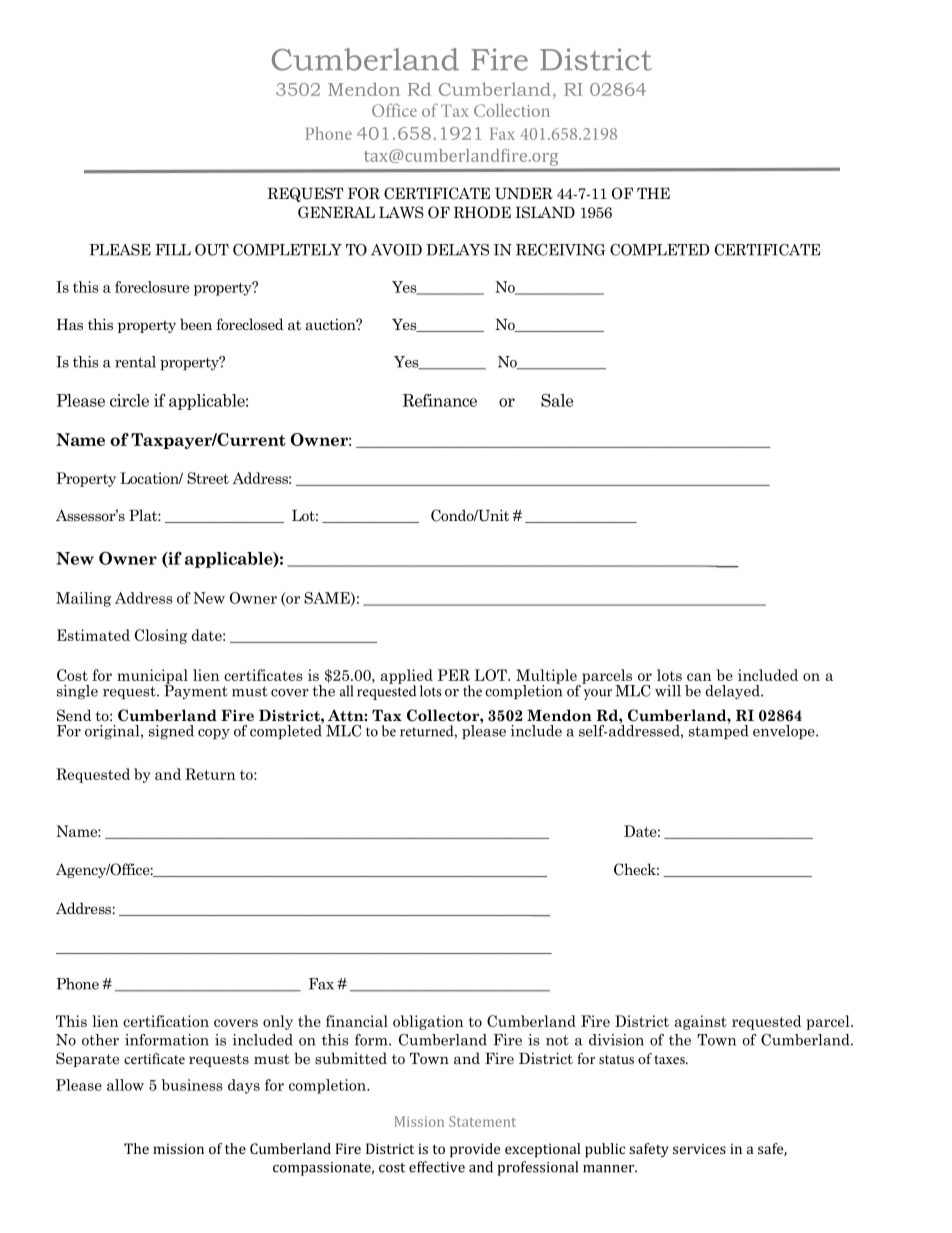 Image resolution: width=952 pixels, height=1233 pixels. What do you see at coordinates (161, 636) in the screenshot?
I see `Closing` at bounding box center [161, 636].
